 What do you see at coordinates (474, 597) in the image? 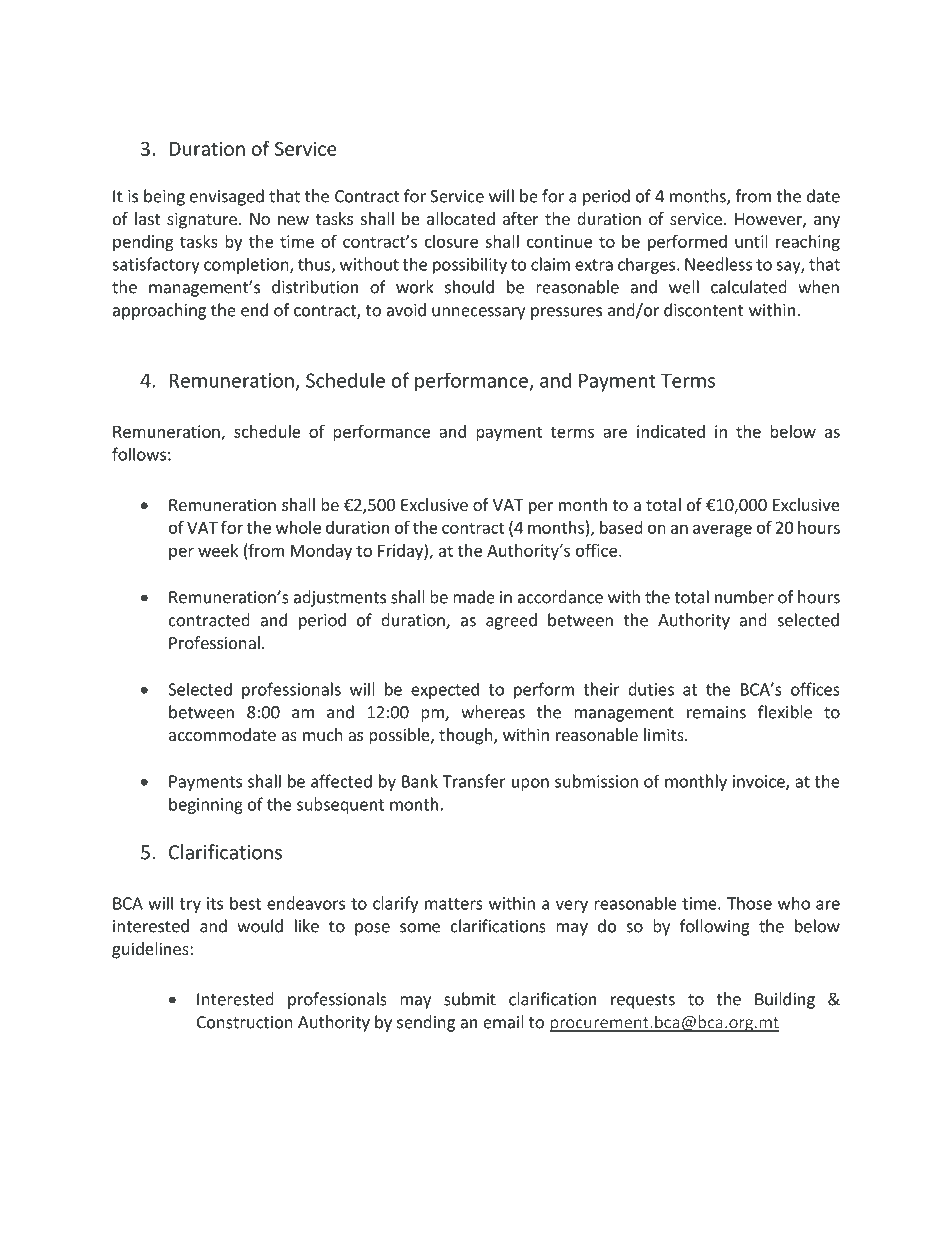
I see `made` at bounding box center [474, 597].
